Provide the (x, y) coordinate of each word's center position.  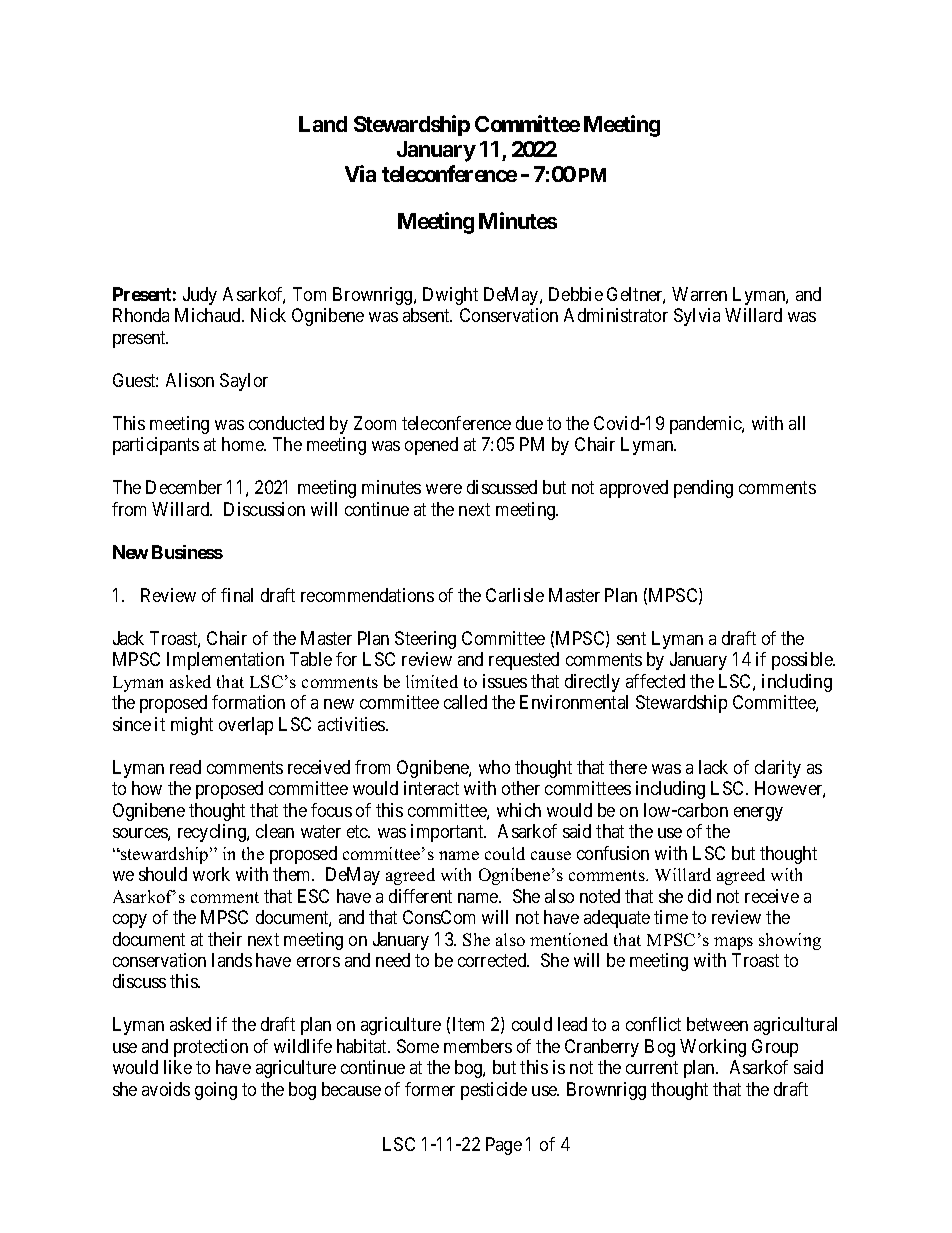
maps (733, 943)
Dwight (450, 296)
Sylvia (697, 317)
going (216, 1091)
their (225, 939)
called (465, 702)
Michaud (209, 315)
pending (703, 489)
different (420, 896)
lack (713, 767)
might (192, 726)
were (444, 489)
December (184, 487)
